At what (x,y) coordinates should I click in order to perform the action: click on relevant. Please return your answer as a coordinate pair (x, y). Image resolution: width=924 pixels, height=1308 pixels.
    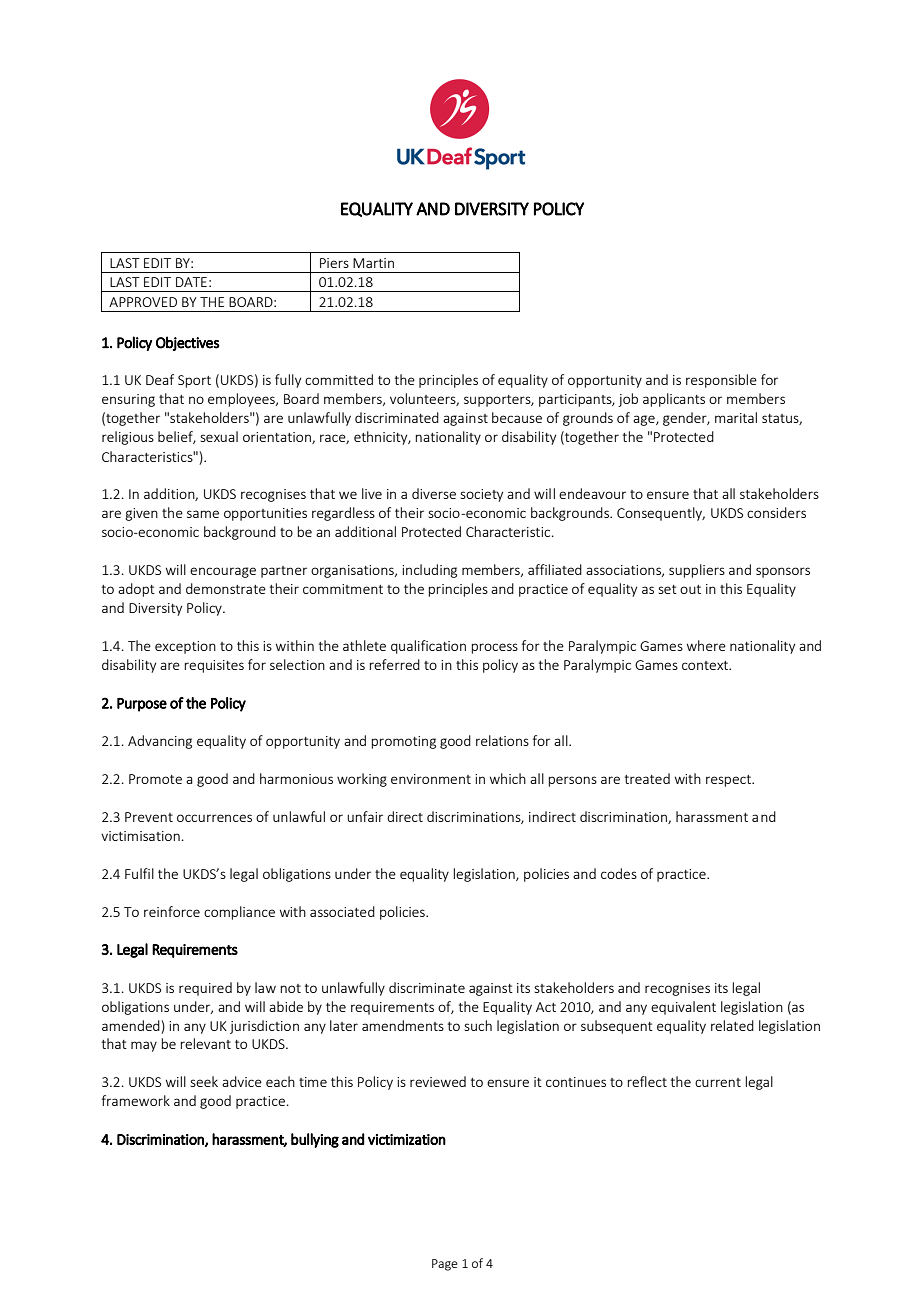
    Looking at the image, I should click on (205, 1043).
